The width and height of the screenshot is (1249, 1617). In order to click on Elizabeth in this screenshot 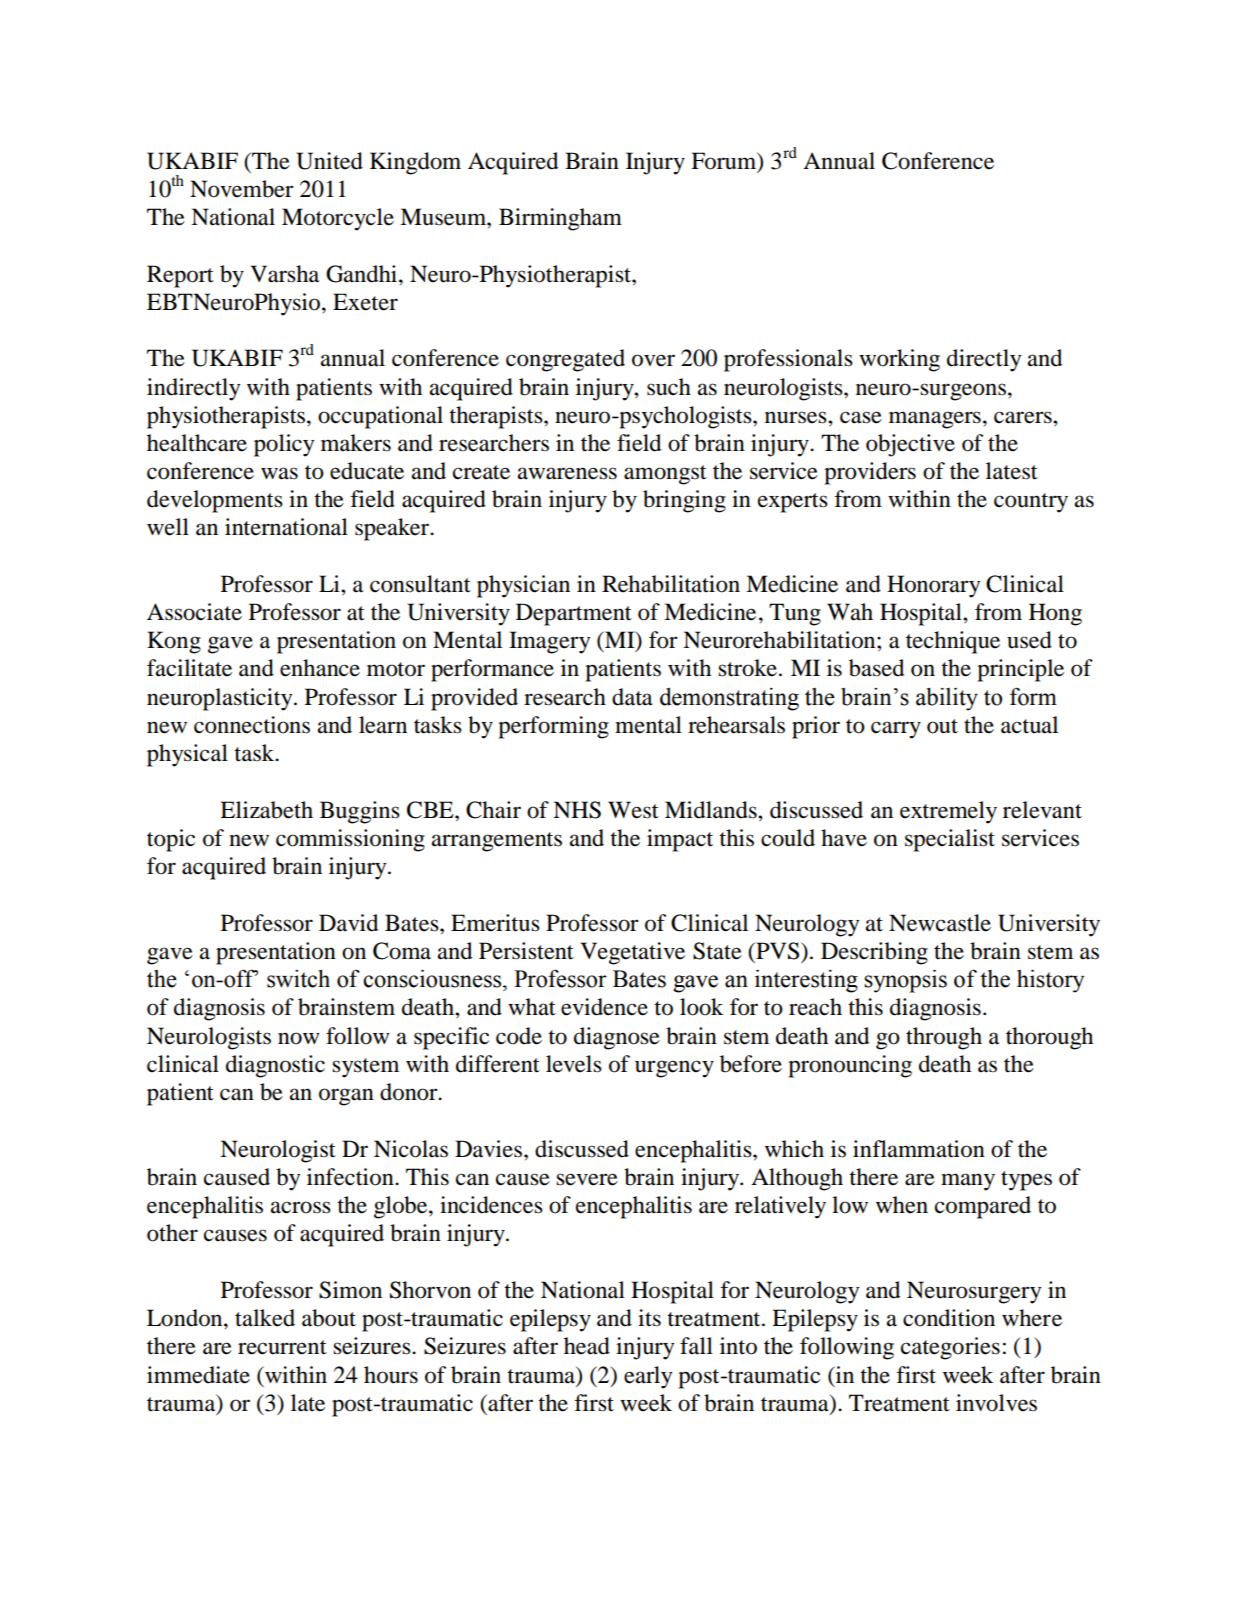, I will do `click(266, 810)`.
